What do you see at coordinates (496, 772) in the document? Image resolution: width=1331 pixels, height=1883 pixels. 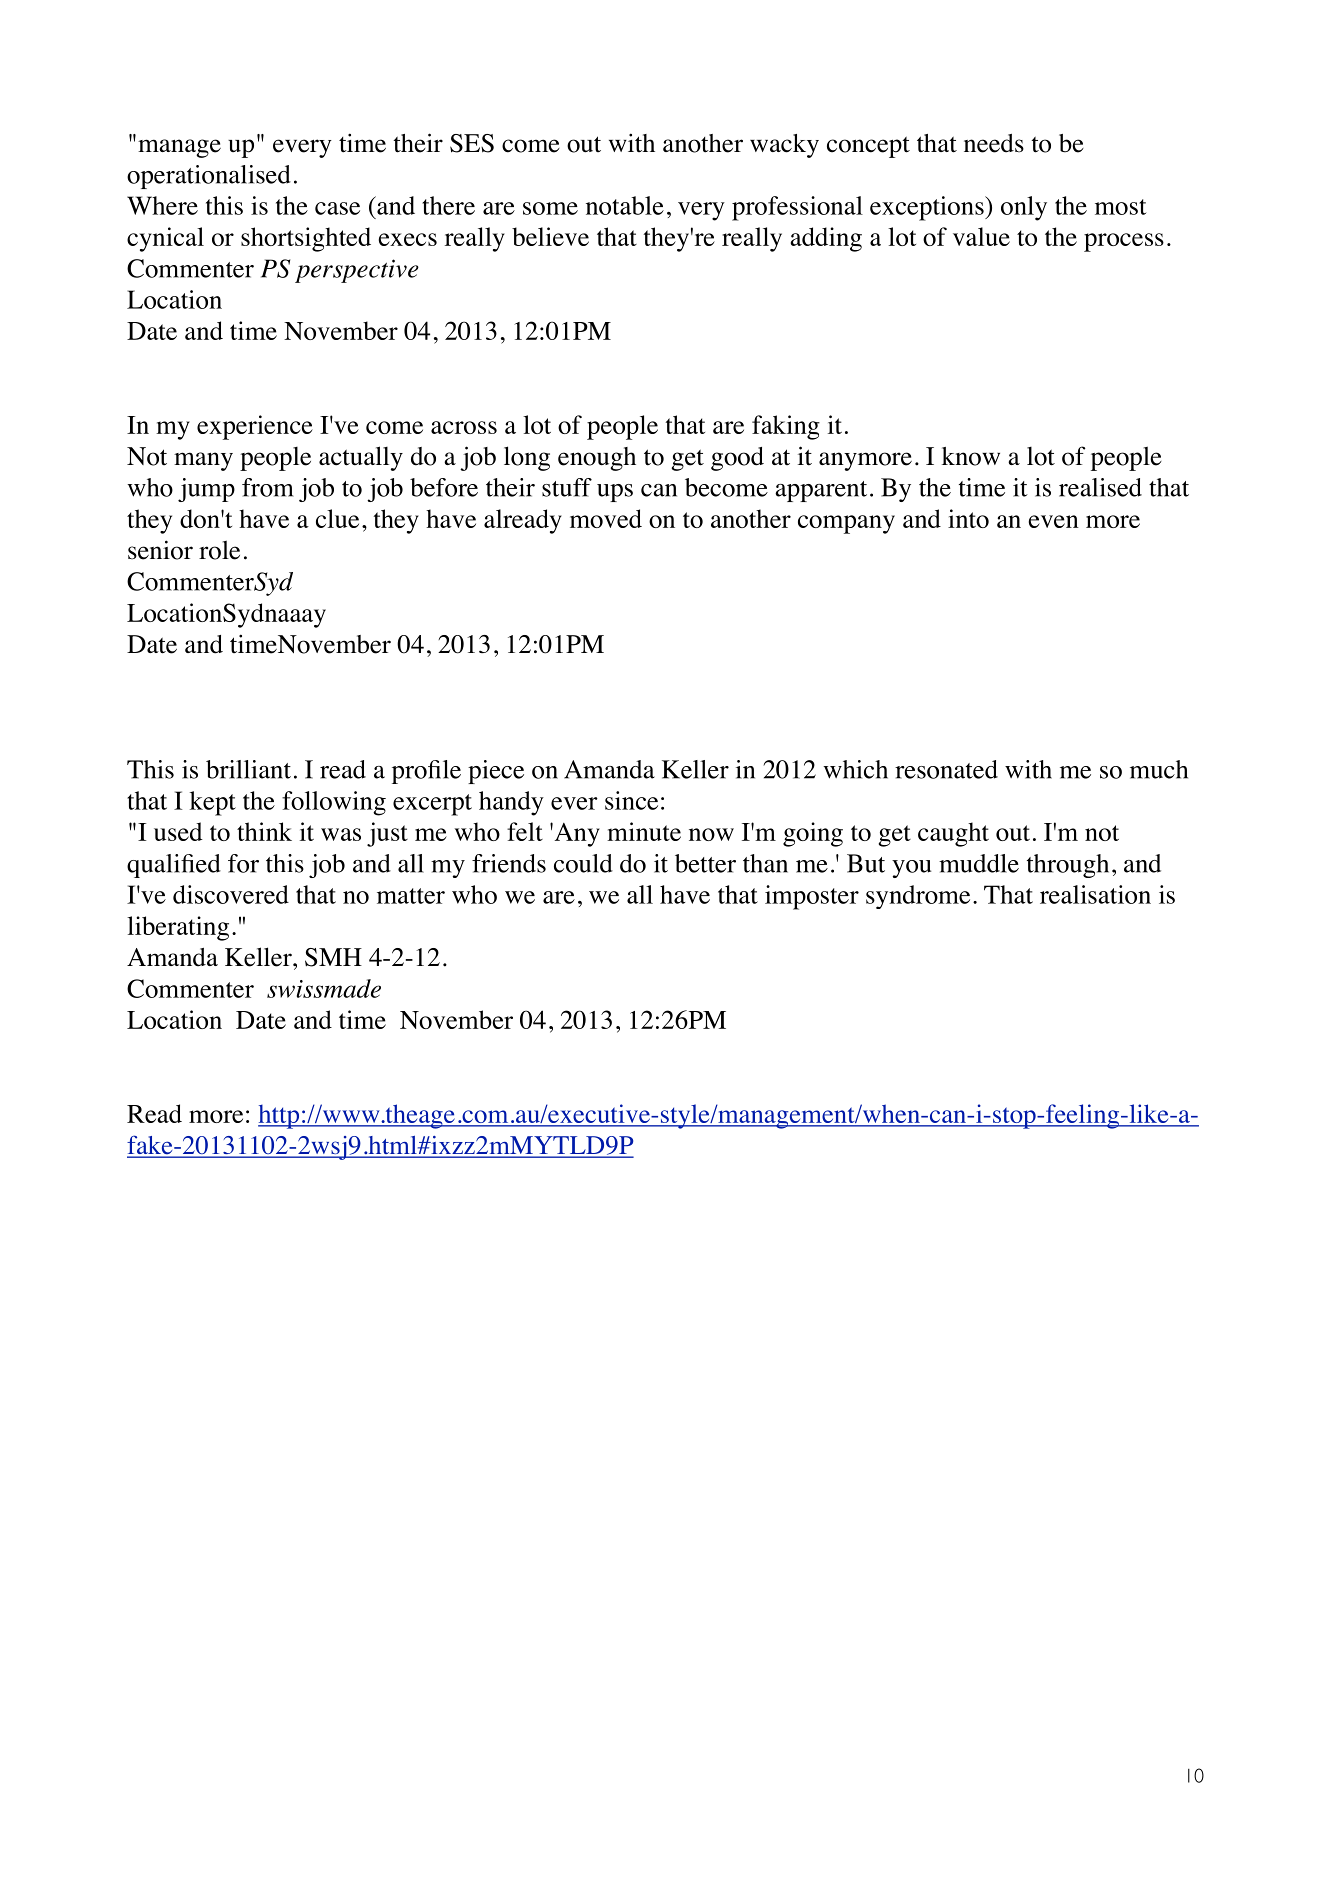 I see `piece` at bounding box center [496, 772].
